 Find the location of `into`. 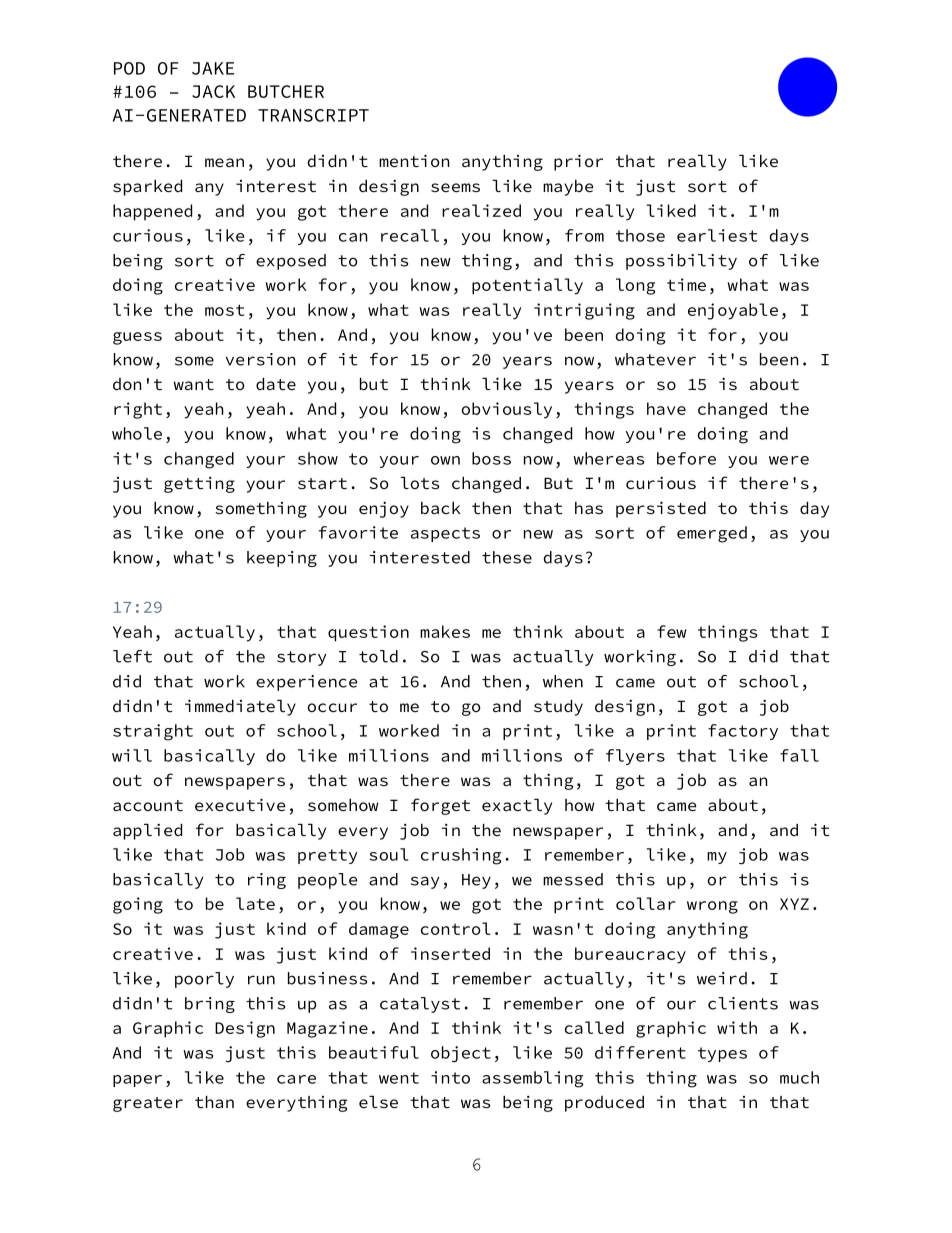

into is located at coordinates (450, 1077).
